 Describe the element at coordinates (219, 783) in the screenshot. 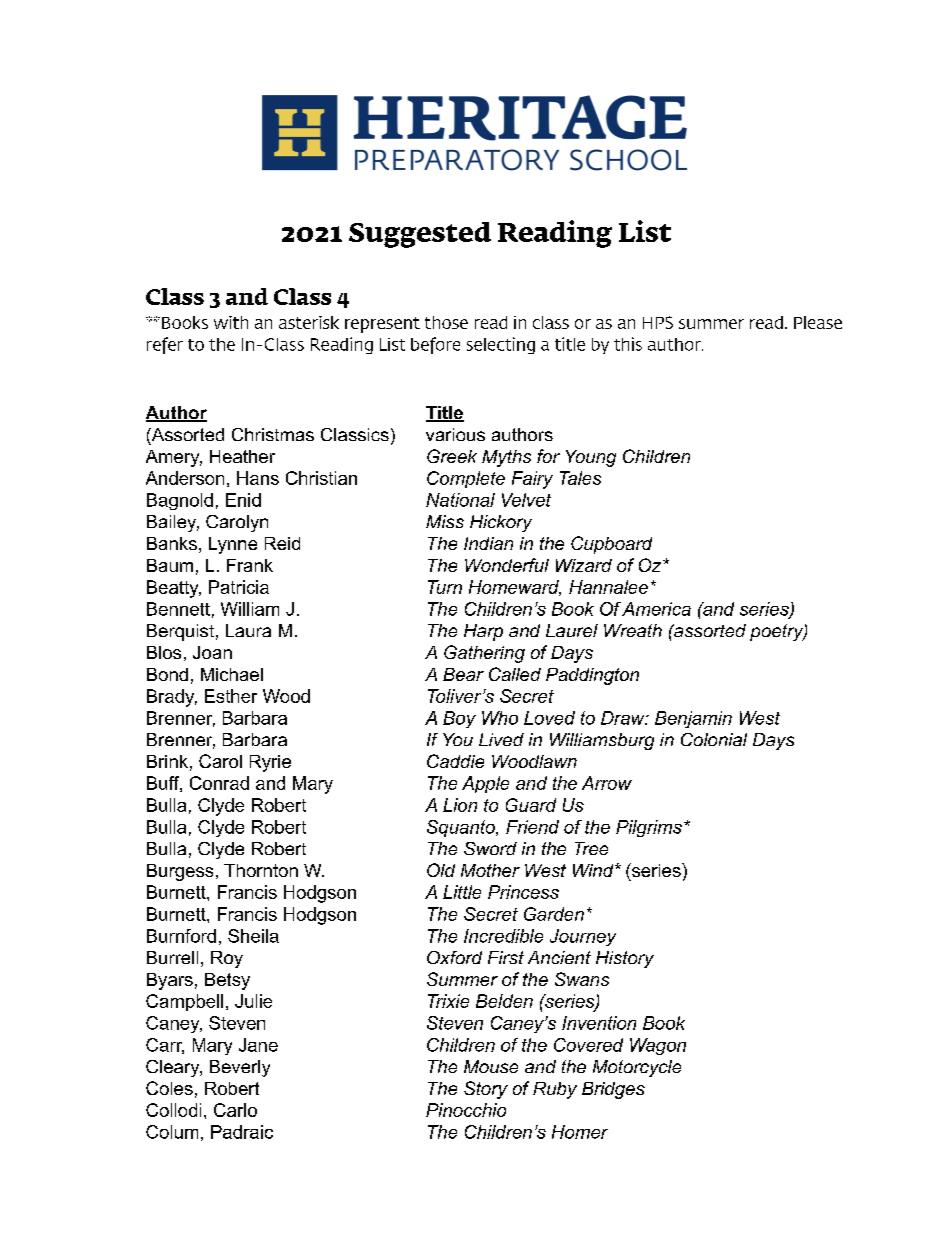

I see `Conrad` at that location.
